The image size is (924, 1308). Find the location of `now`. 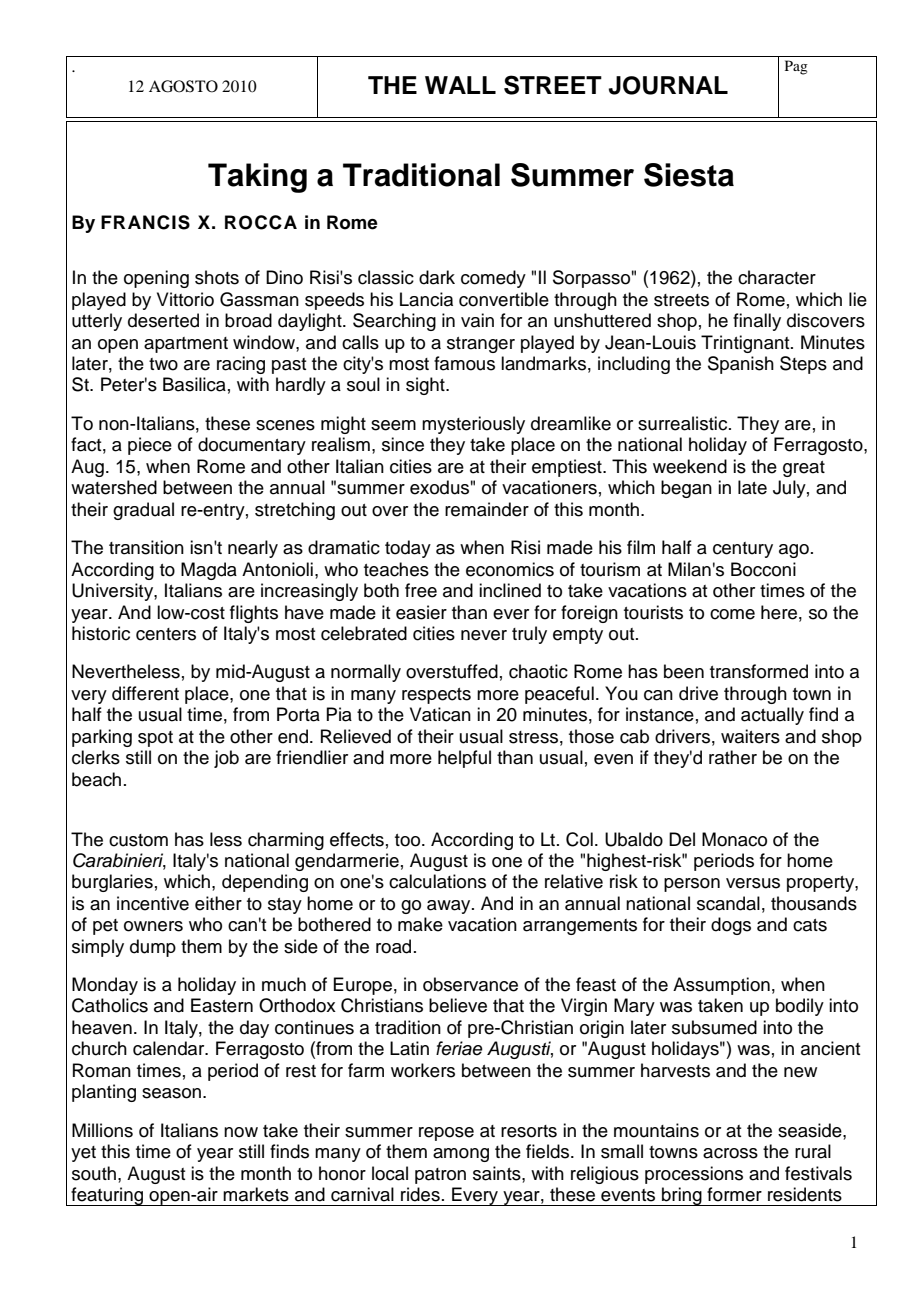

now is located at coordinates (241, 1132).
